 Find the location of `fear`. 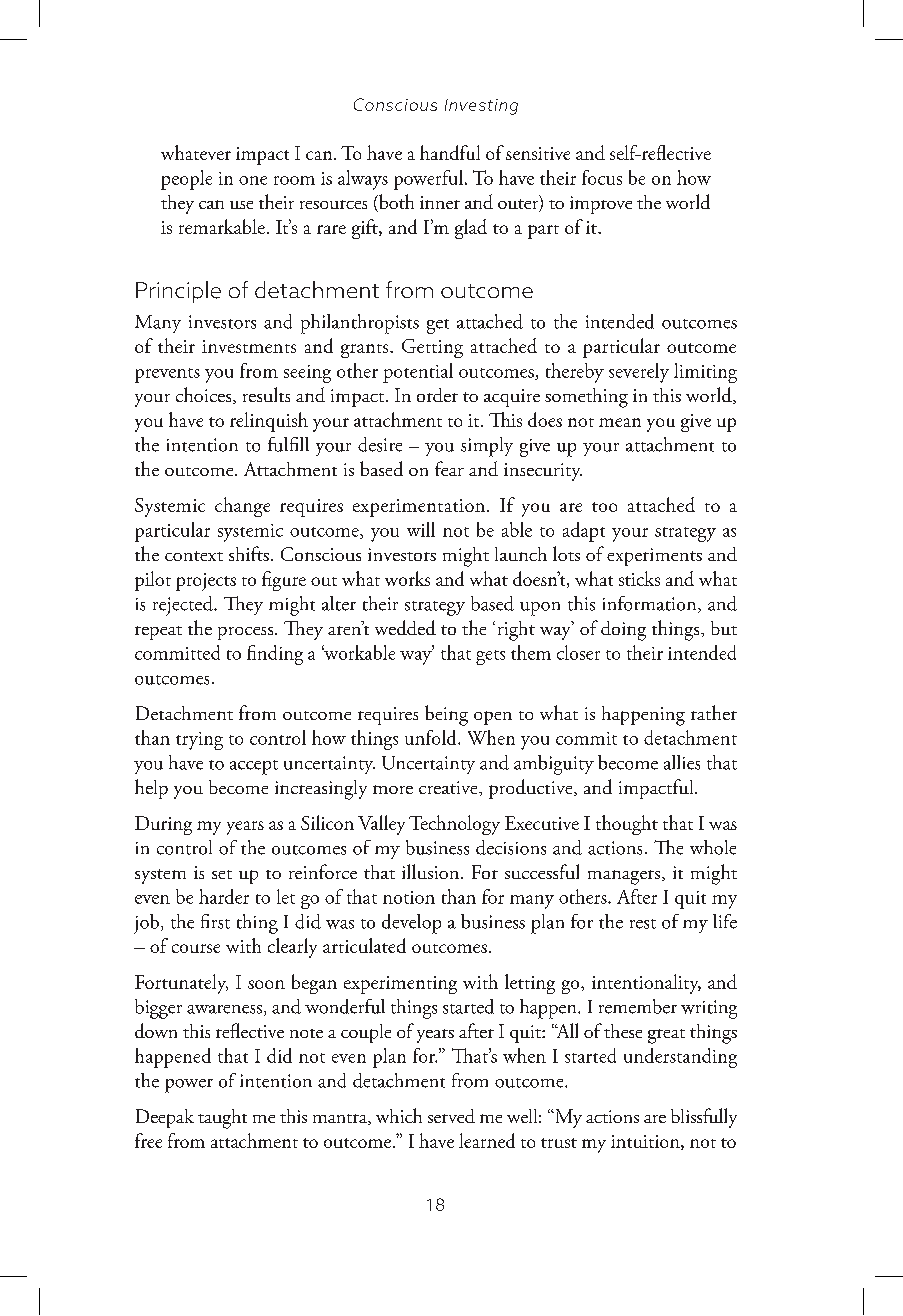

fear is located at coordinates (449, 468).
